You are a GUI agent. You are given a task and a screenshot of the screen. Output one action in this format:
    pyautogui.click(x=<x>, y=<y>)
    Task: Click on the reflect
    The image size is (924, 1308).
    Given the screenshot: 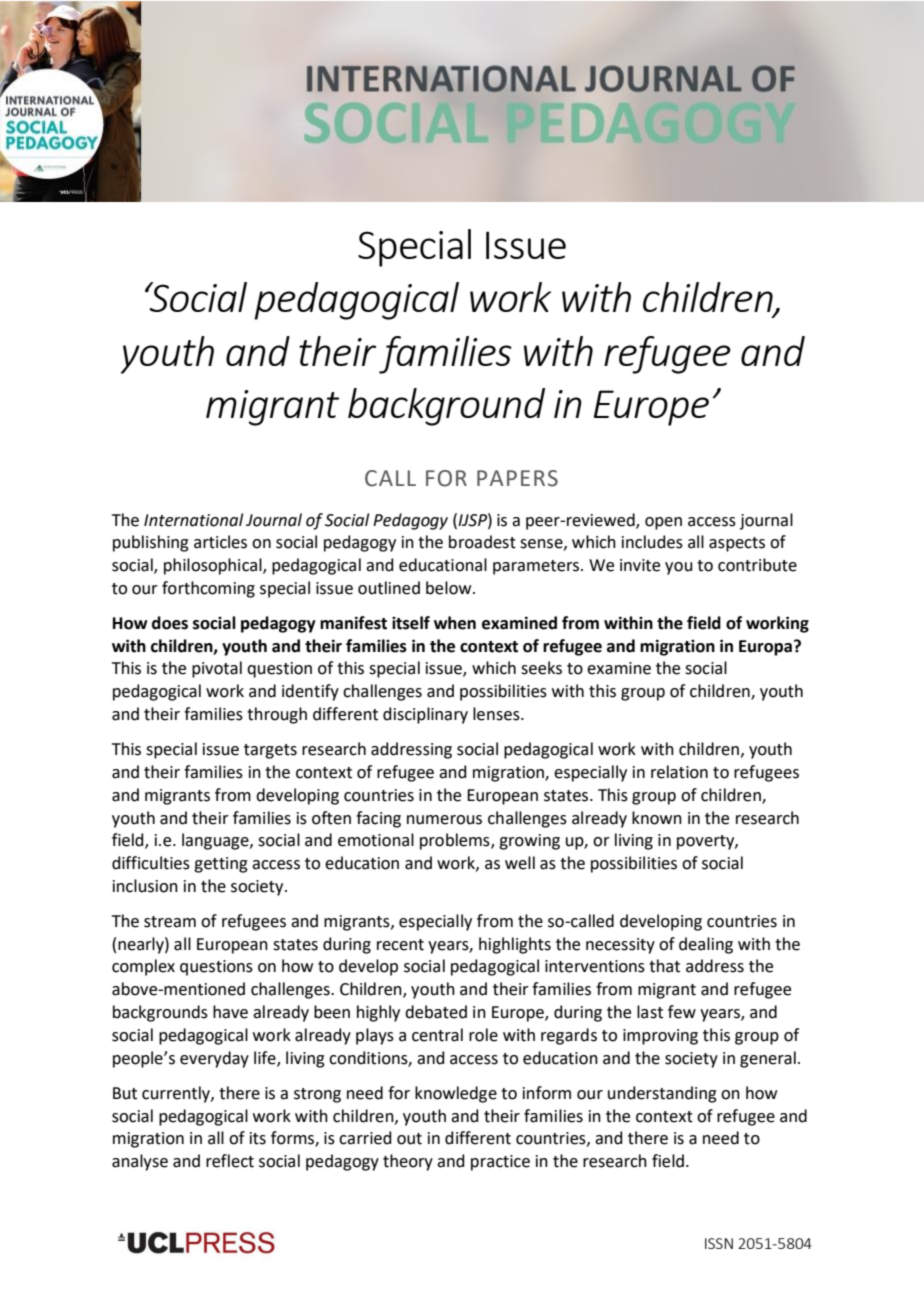 What is the action you would take?
    pyautogui.click(x=230, y=1161)
